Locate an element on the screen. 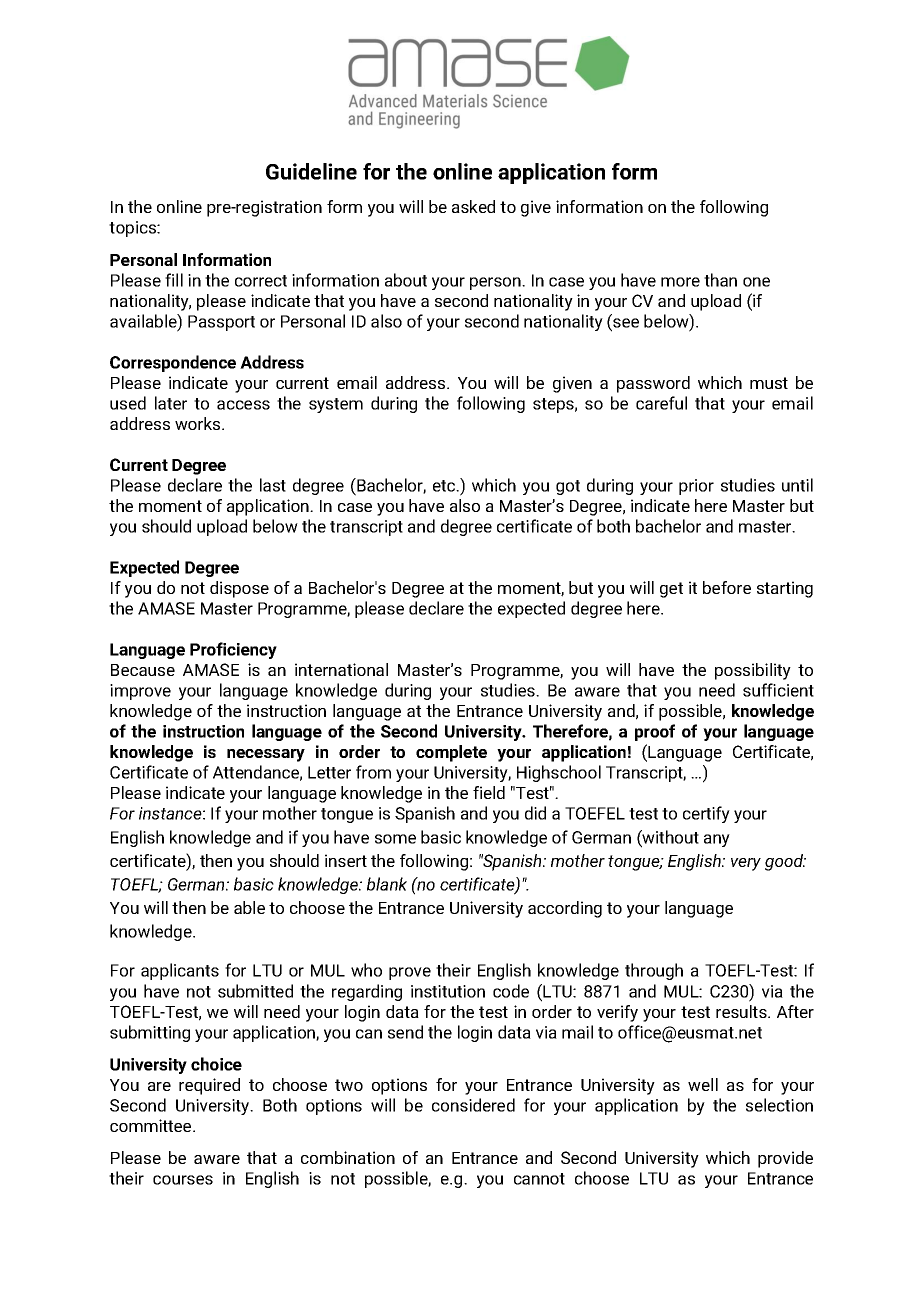 The image size is (924, 1308). fill is located at coordinates (174, 280).
